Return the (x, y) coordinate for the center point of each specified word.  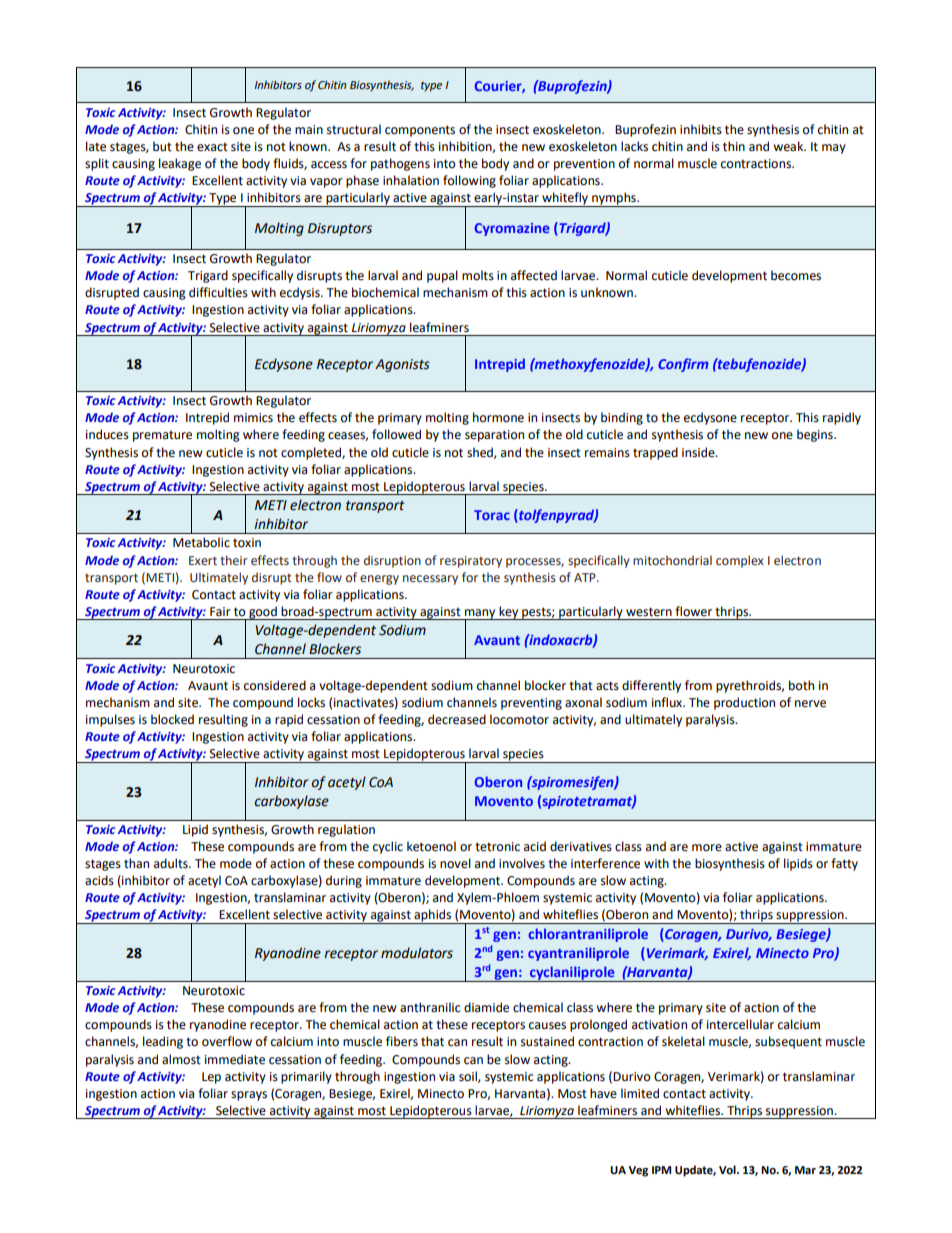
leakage (180, 164)
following (469, 181)
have (603, 1093)
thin (734, 146)
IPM (661, 1170)
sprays (249, 1096)
